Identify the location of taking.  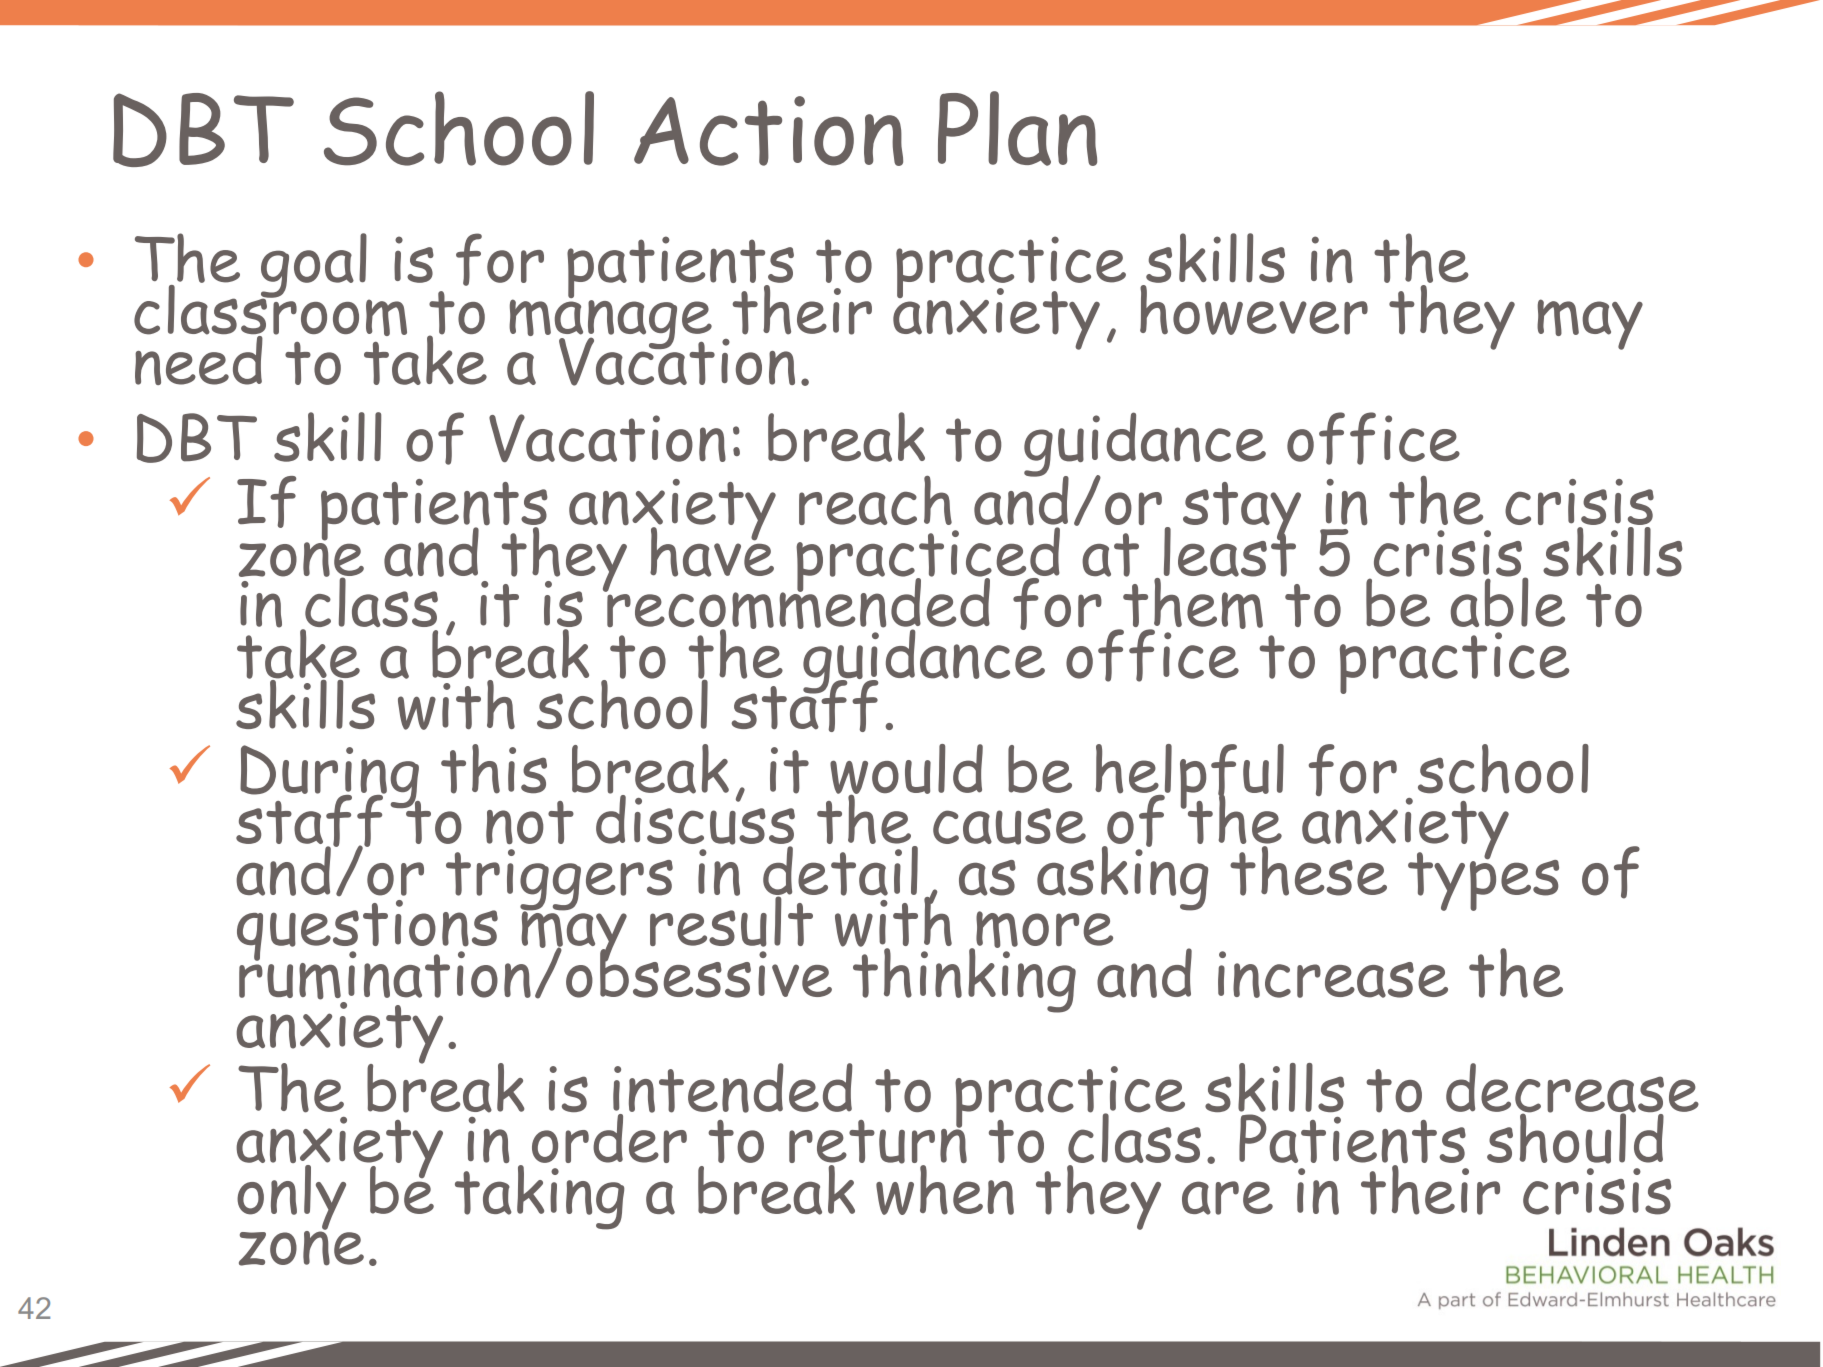
(539, 1197).
